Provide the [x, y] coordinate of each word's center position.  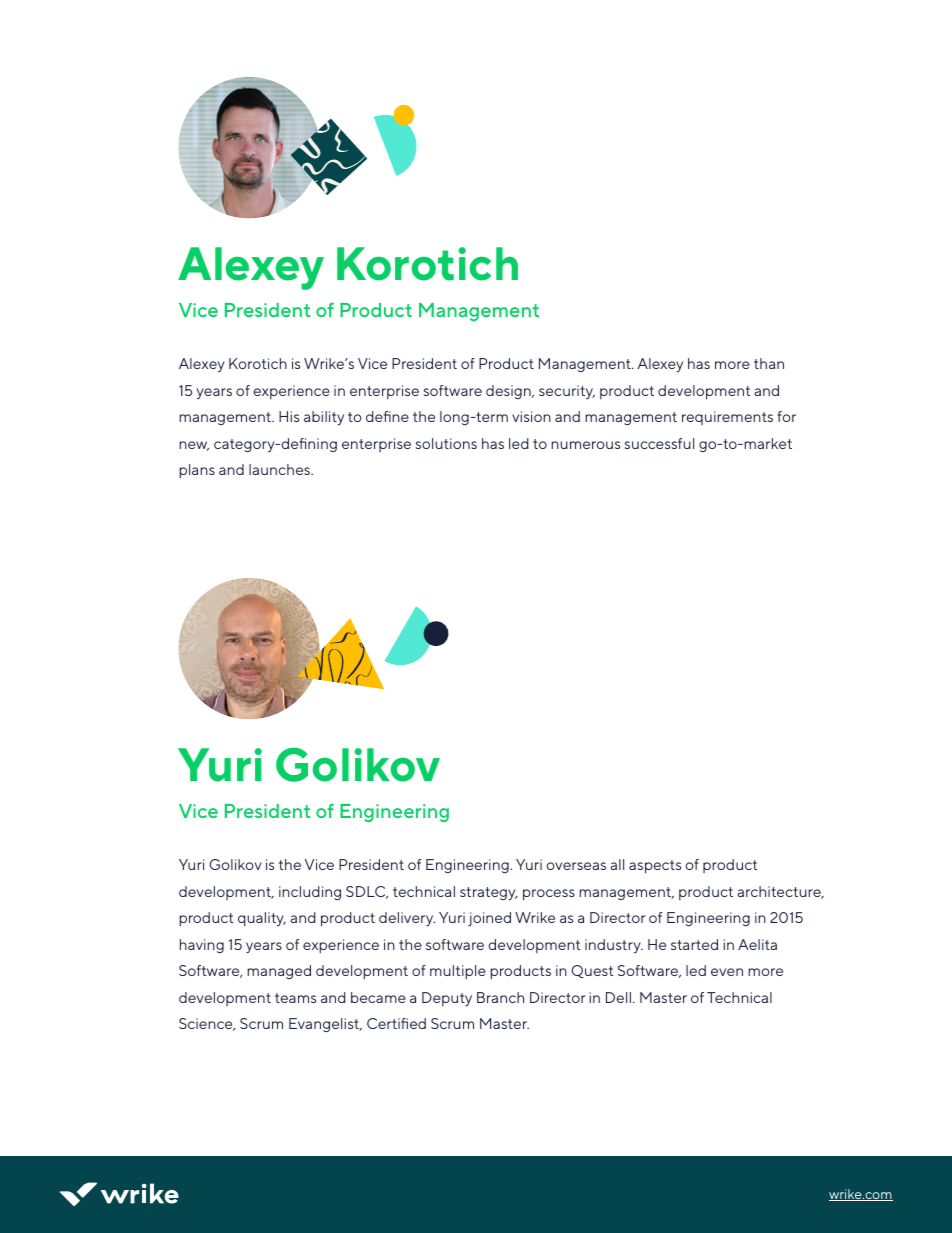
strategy [489, 894]
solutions [446, 443]
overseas [576, 866]
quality [262, 919]
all [617, 864]
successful [659, 443]
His [289, 416]
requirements [727, 418]
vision [531, 416]
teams [295, 998]
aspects [655, 867]
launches [280, 469]
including [310, 893]
